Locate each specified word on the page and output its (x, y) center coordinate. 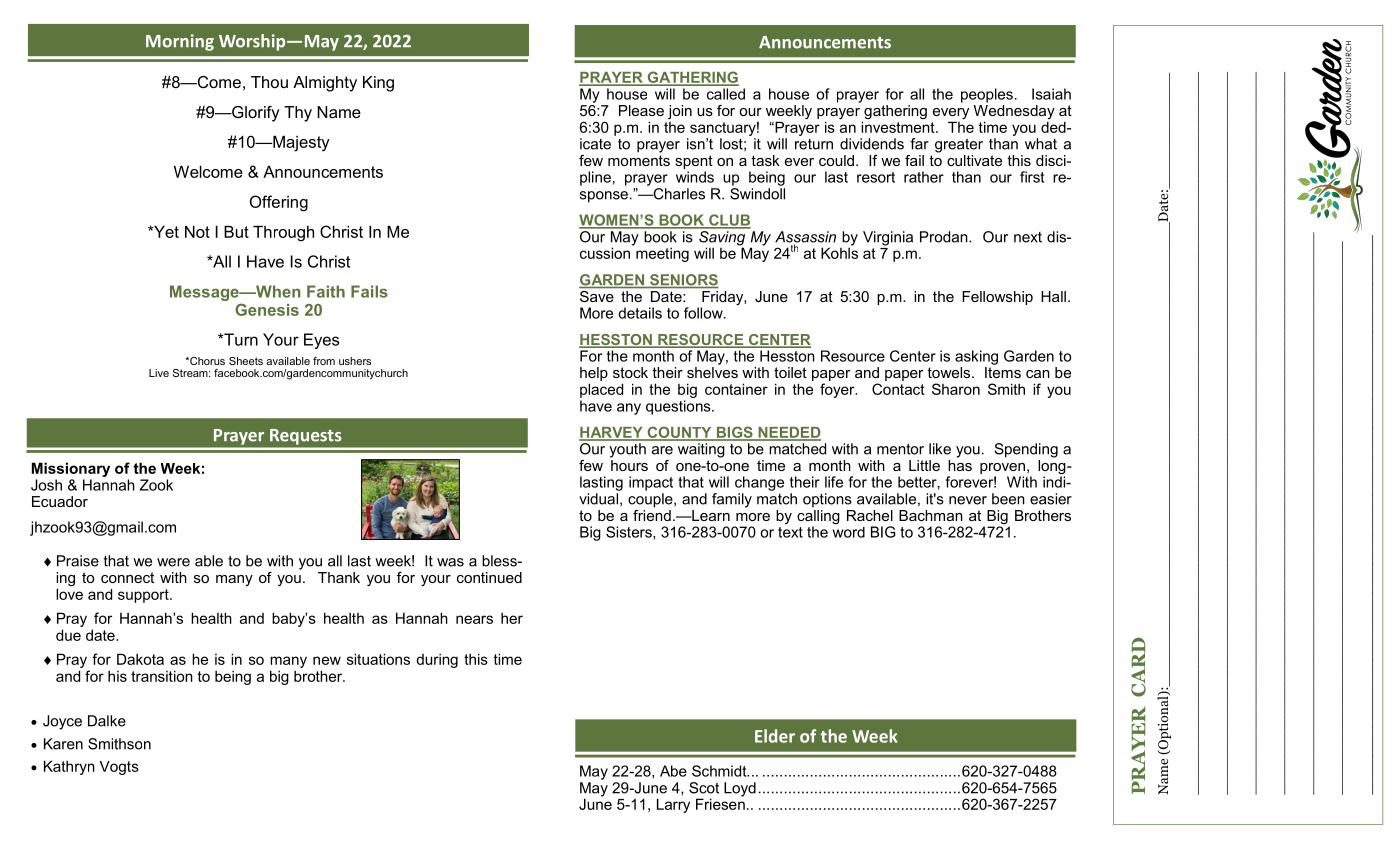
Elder (775, 736)
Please (641, 110)
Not (197, 232)
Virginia (888, 238)
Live (159, 373)
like (940, 449)
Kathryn (69, 767)
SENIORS (683, 281)
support (144, 596)
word (849, 532)
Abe (673, 771)
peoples (987, 95)
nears (474, 619)
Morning (180, 42)
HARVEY (612, 433)
